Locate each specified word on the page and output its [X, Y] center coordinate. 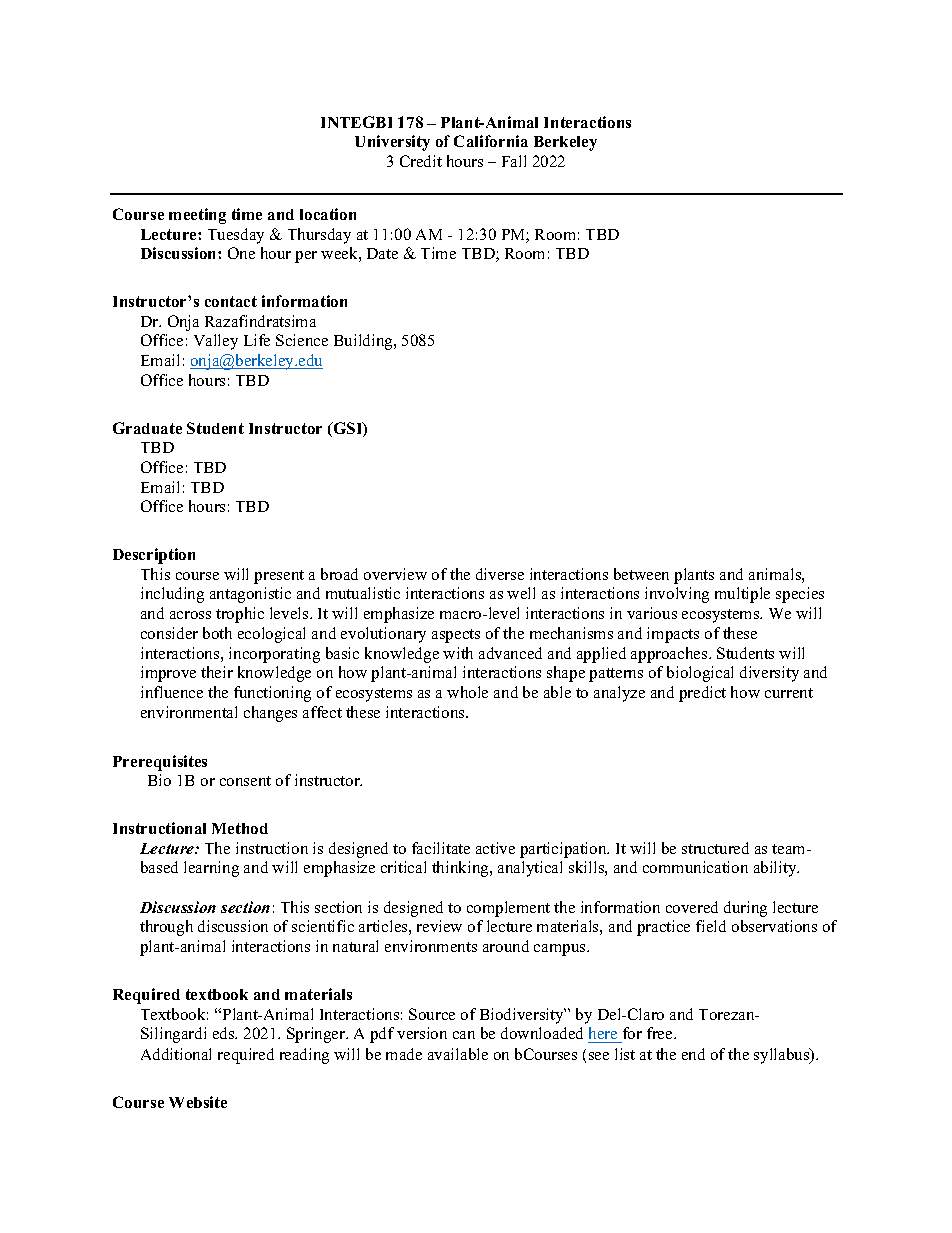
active [495, 848]
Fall [514, 161]
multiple [742, 595]
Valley [216, 342]
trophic [240, 615]
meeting [197, 216]
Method [240, 828]
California [491, 141]
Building [364, 342]
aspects [456, 636]
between [641, 574]
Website [198, 1102]
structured [715, 848]
